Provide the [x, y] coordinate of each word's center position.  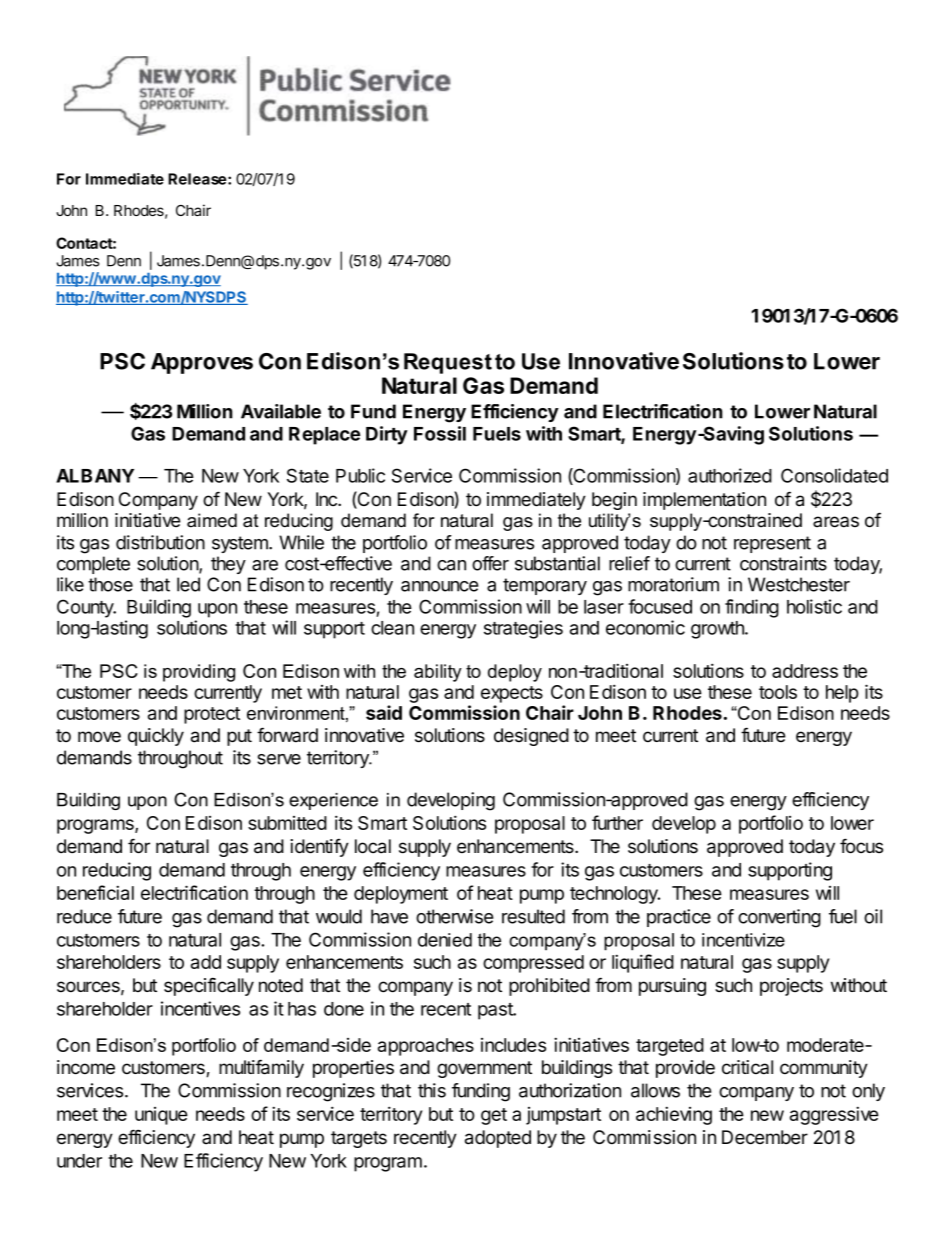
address [805, 671]
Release [197, 179]
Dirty [387, 435]
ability [438, 673]
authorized [730, 475]
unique [161, 1116]
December [765, 1137]
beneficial [95, 892]
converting [779, 918]
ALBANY [95, 476]
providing [199, 673]
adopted [498, 1139]
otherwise [454, 916]
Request [448, 363]
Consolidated [834, 475]
